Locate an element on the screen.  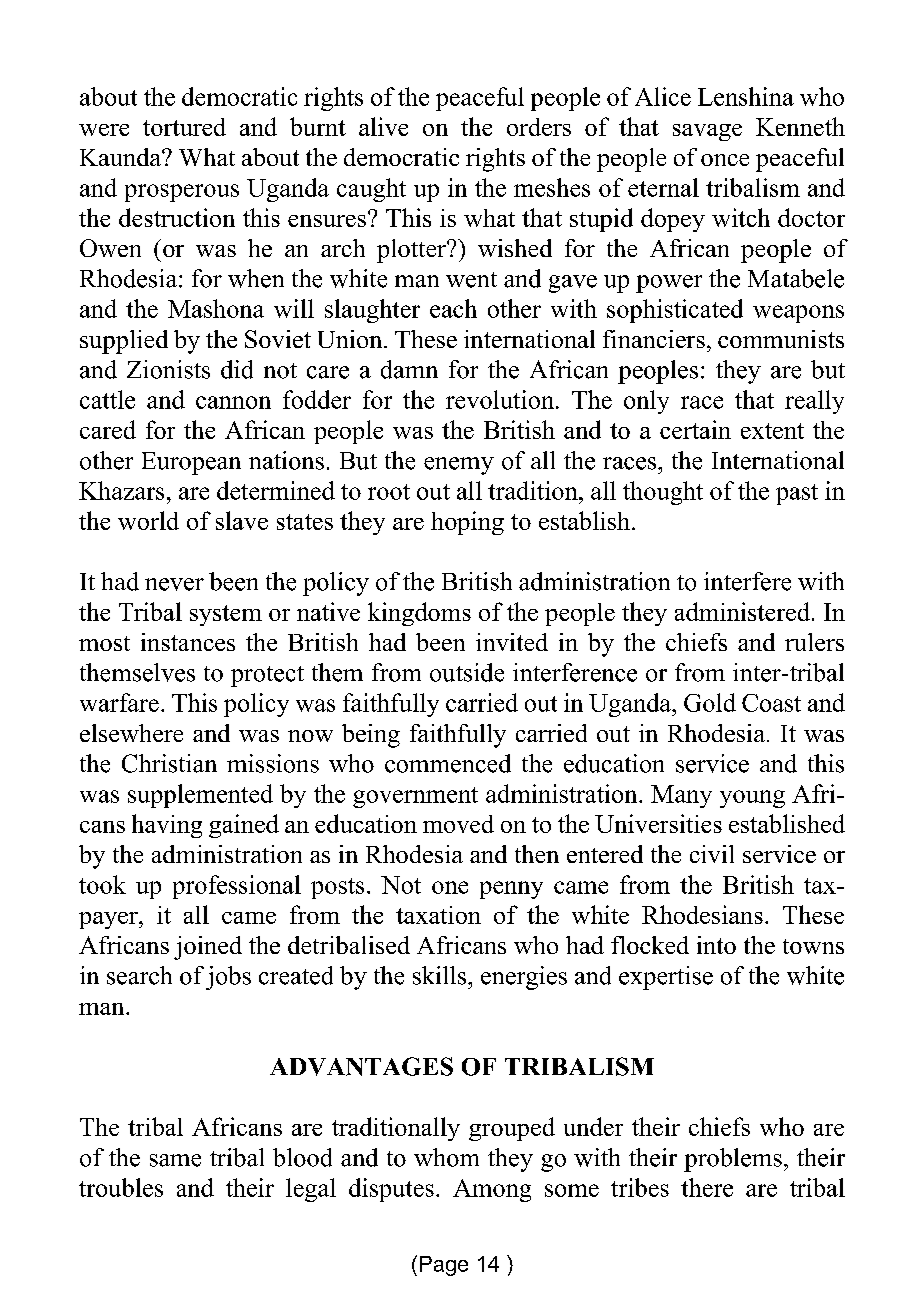
never is located at coordinates (174, 584).
